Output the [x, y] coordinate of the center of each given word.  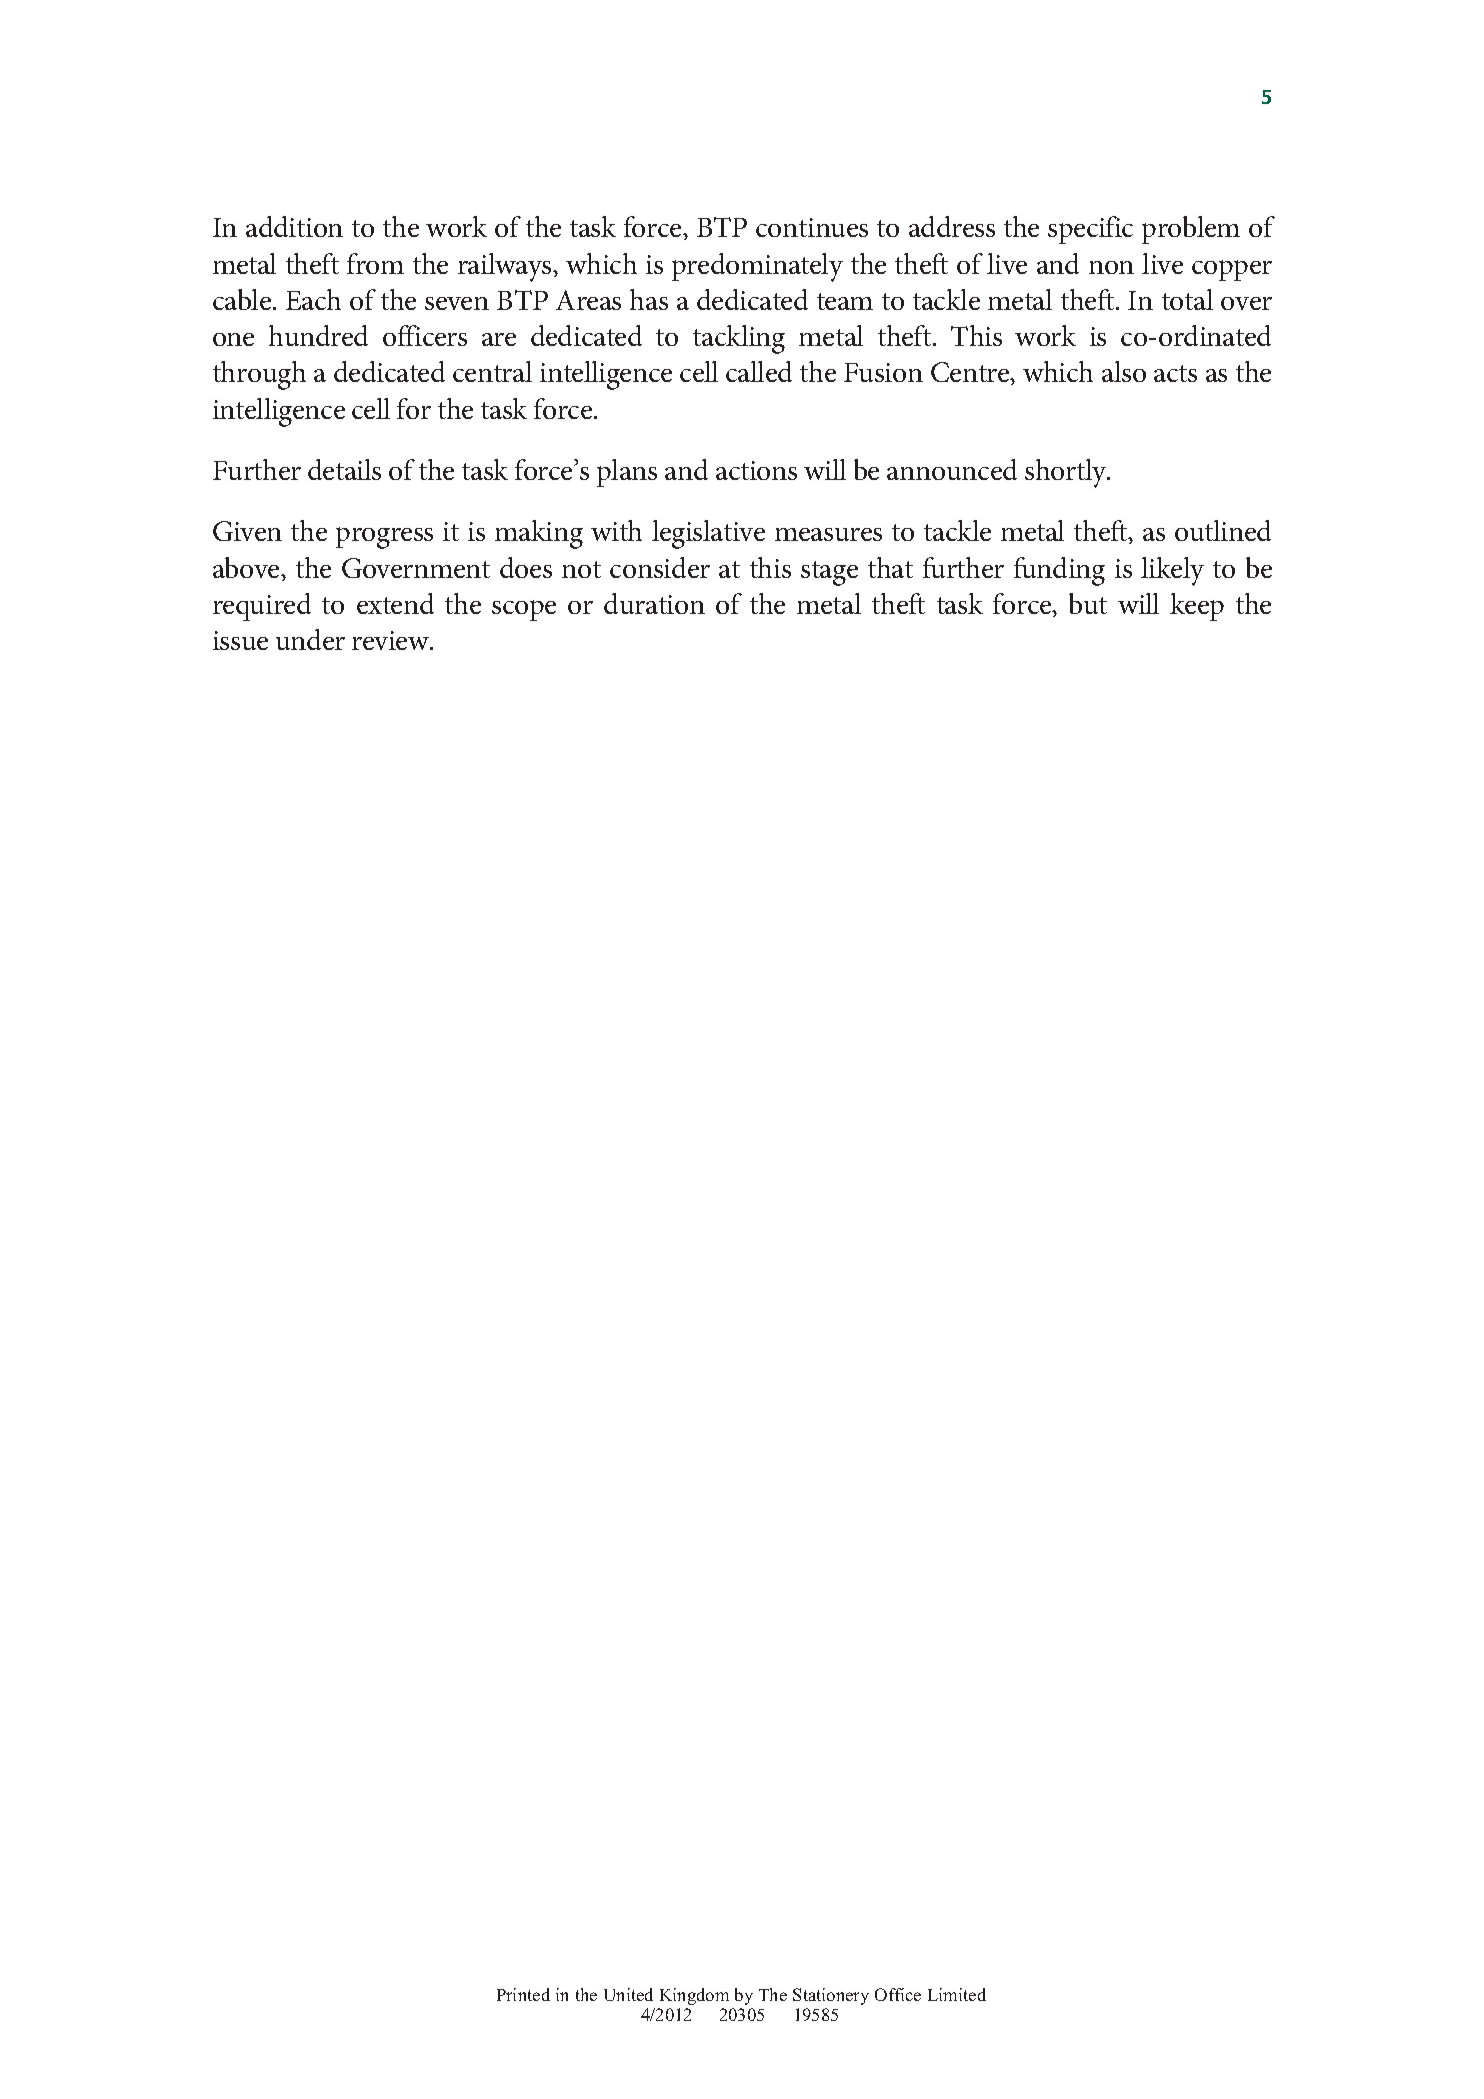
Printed [523, 1994]
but [1088, 603]
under [310, 639]
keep [1197, 607]
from [375, 263]
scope [524, 610]
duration [654, 603]
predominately [757, 267]
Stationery [831, 1996]
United [628, 1994]
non [1111, 267]
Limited [957, 1994]
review [391, 640]
